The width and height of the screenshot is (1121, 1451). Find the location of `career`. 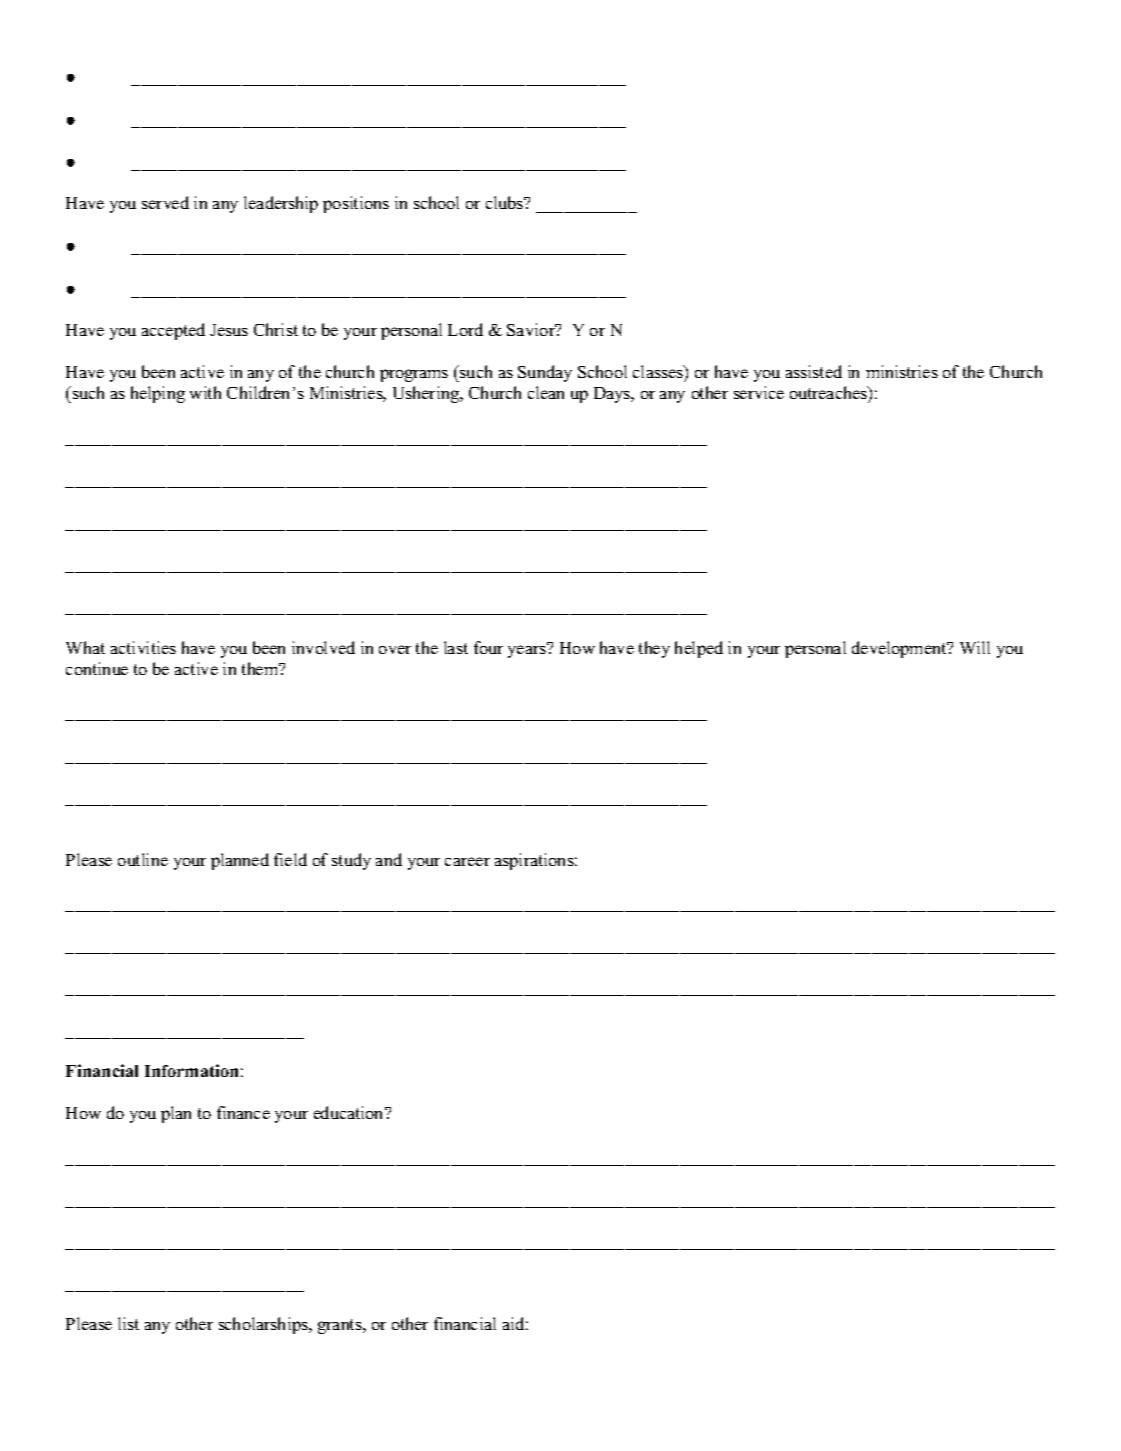

career is located at coordinates (467, 861).
